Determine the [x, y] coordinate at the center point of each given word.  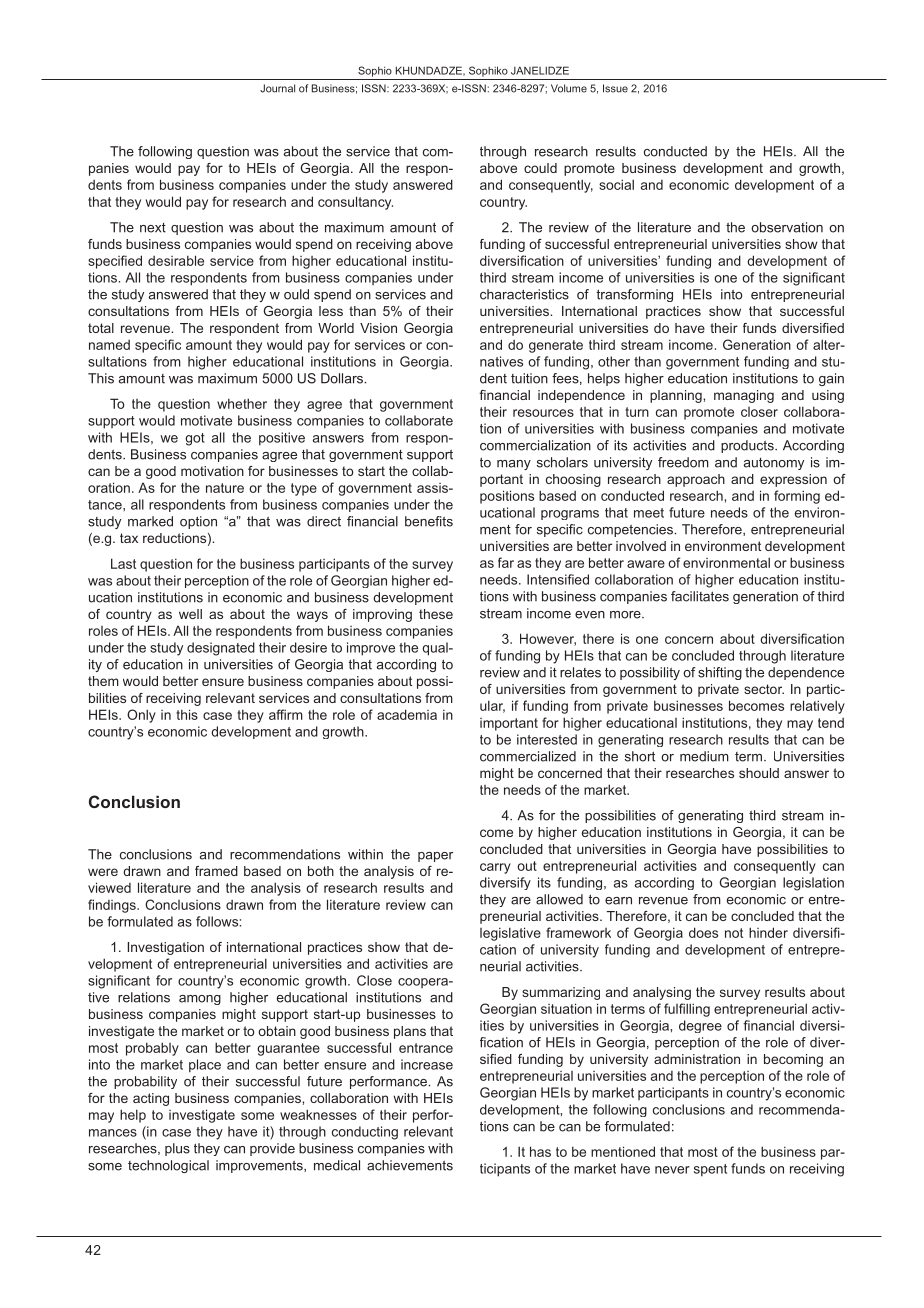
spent [710, 1170]
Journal [277, 88]
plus [177, 1149]
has [540, 1151]
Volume [569, 88]
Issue [615, 88]
